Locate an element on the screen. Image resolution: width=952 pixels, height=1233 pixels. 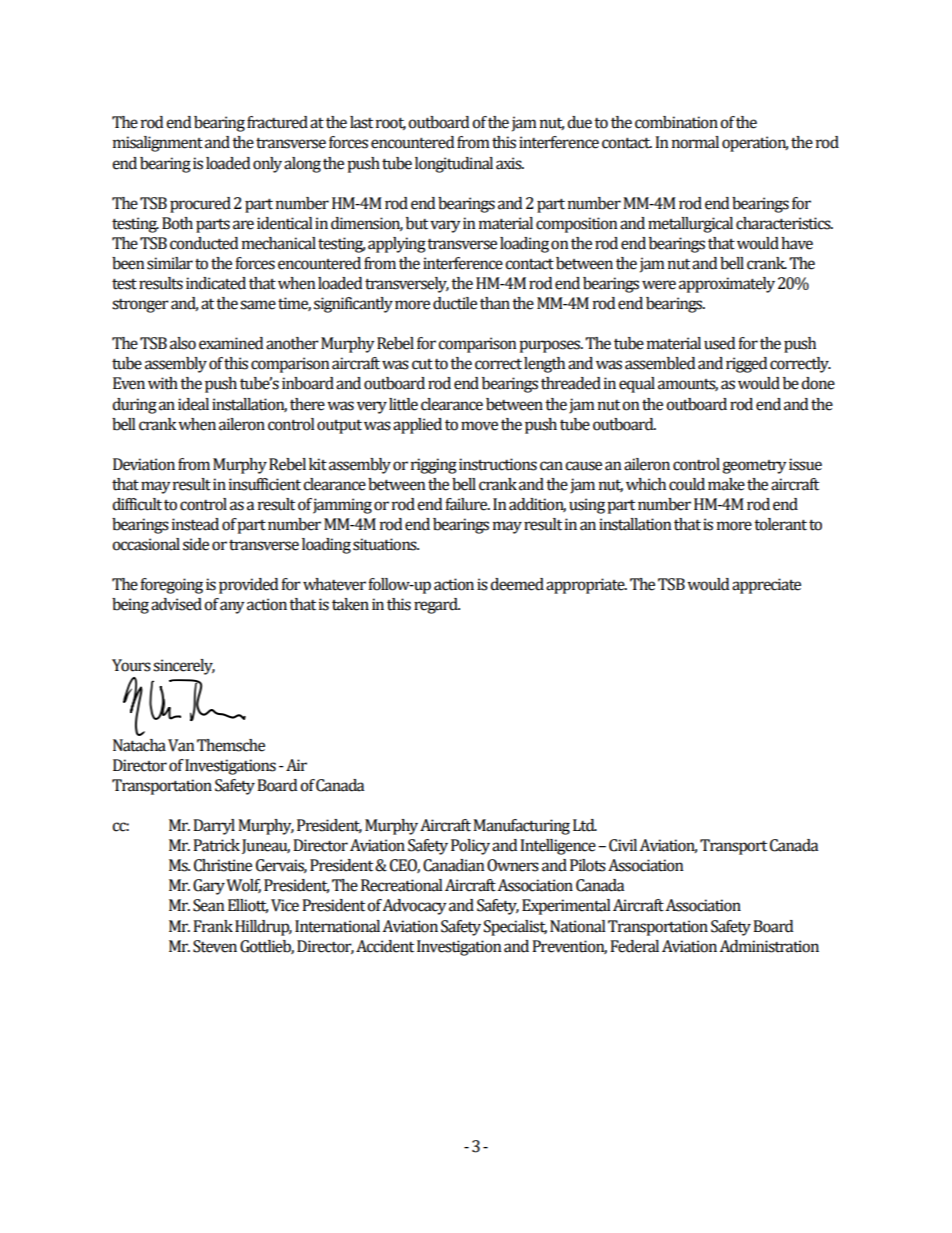
instead is located at coordinates (195, 524).
